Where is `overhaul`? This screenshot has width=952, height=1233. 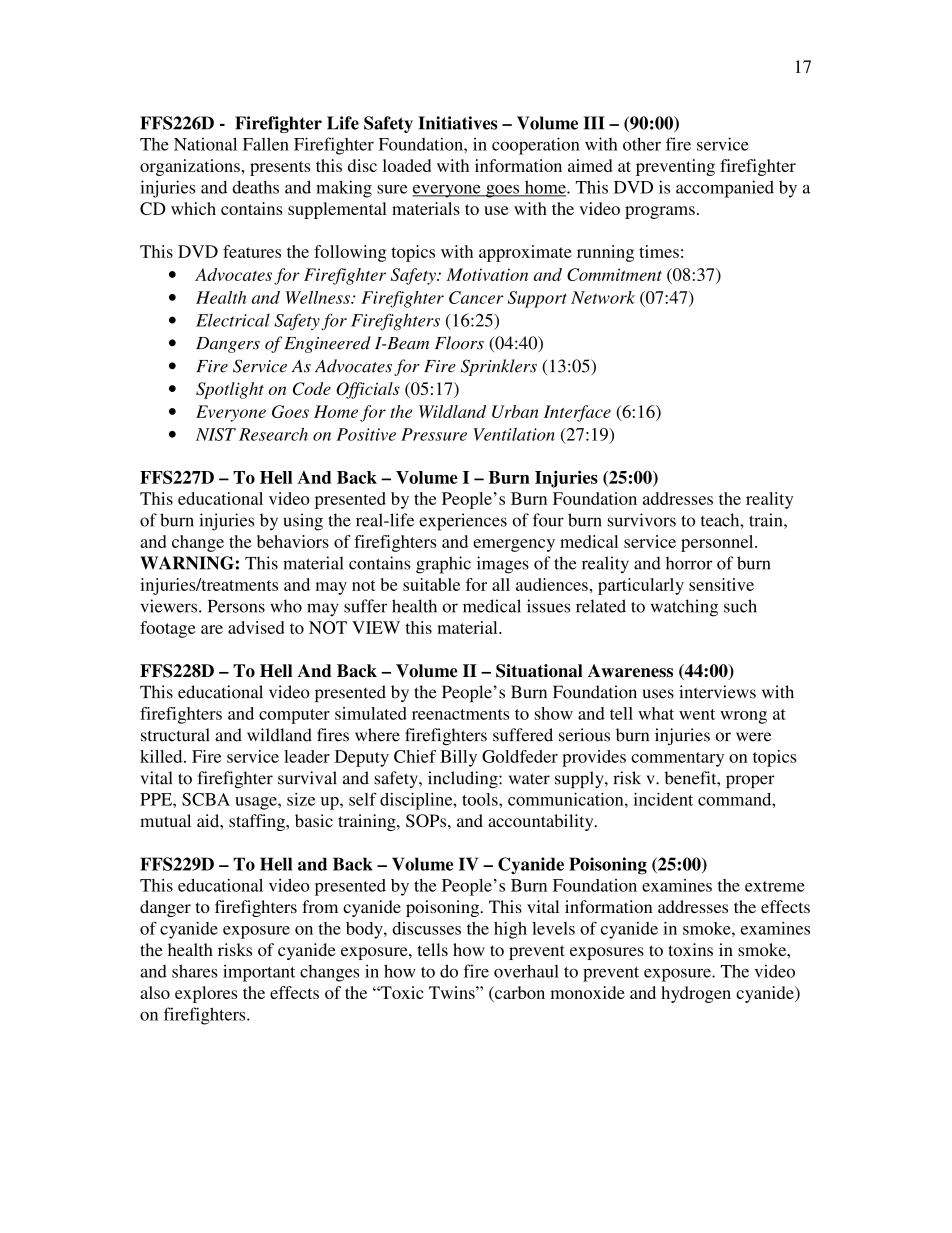 overhaul is located at coordinates (526, 971).
